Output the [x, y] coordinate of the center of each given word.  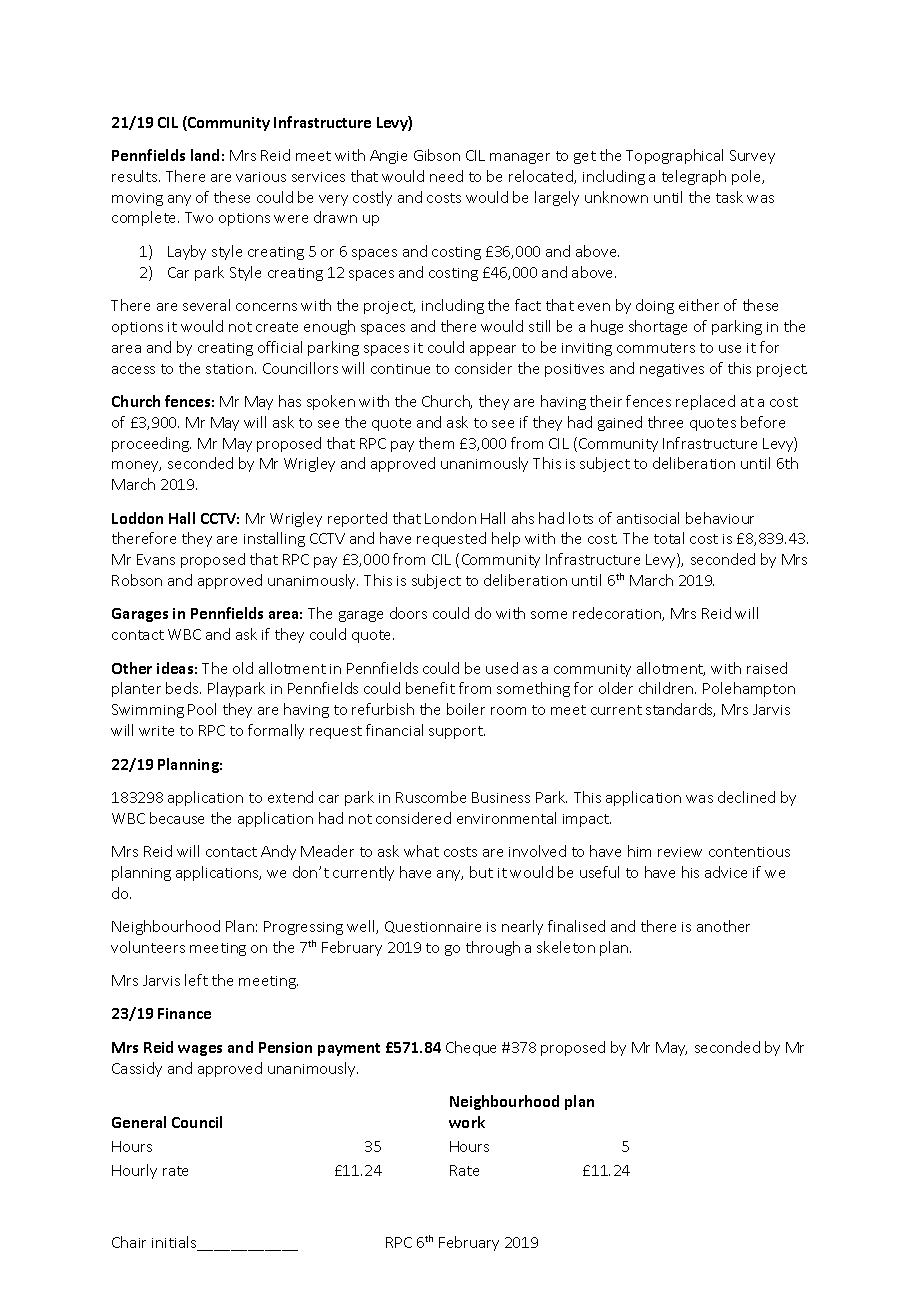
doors [408, 613]
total [669, 538]
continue [400, 369]
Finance [184, 1013]
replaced [705, 402]
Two [199, 217]
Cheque [471, 1048]
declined [746, 797]
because [177, 818]
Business [501, 797]
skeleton [566, 947]
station [229, 369]
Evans [156, 559]
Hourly [134, 1171]
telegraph [694, 177]
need [446, 176]
